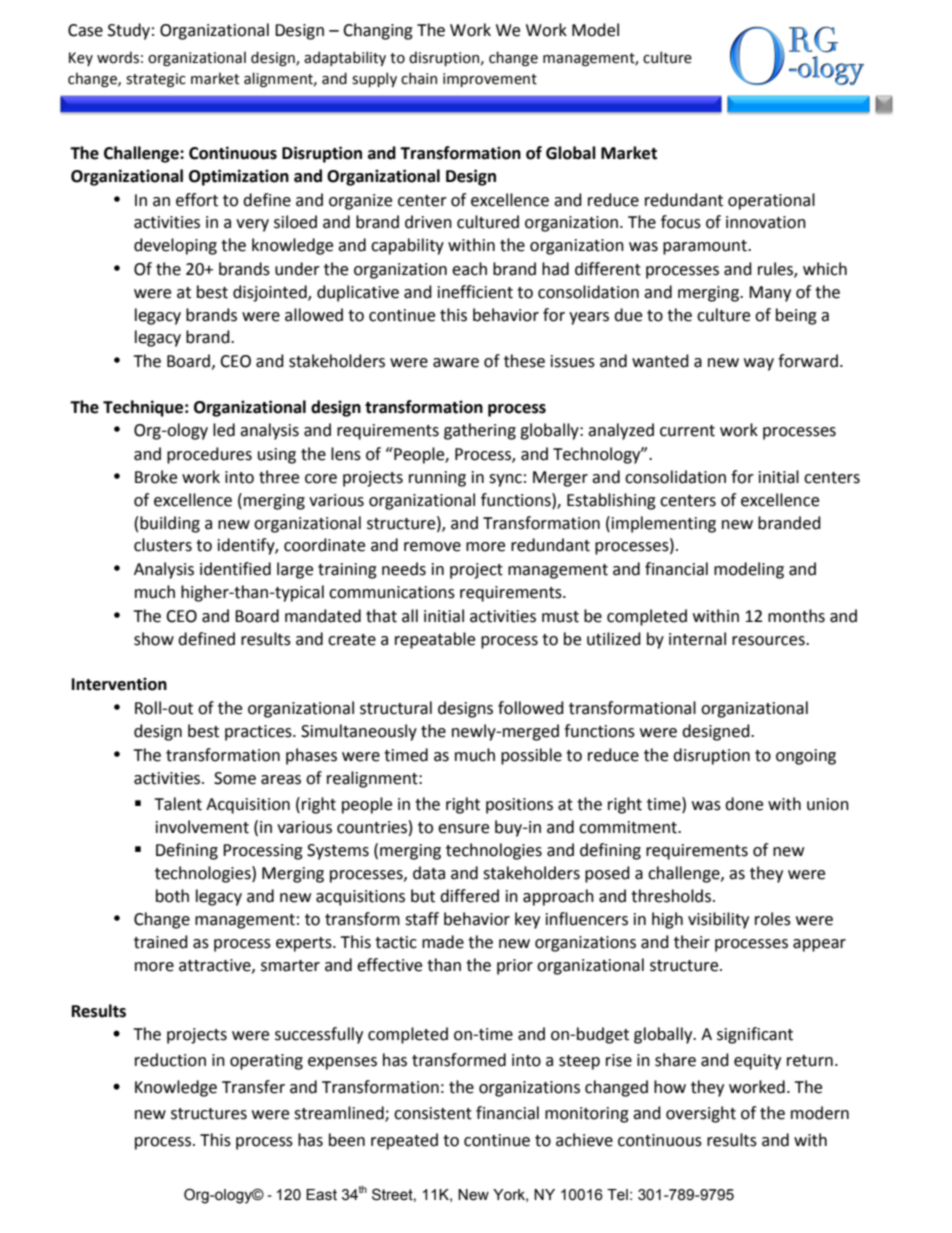  Describe the element at coordinates (156, 80) in the page. I see `strategic` at that location.
